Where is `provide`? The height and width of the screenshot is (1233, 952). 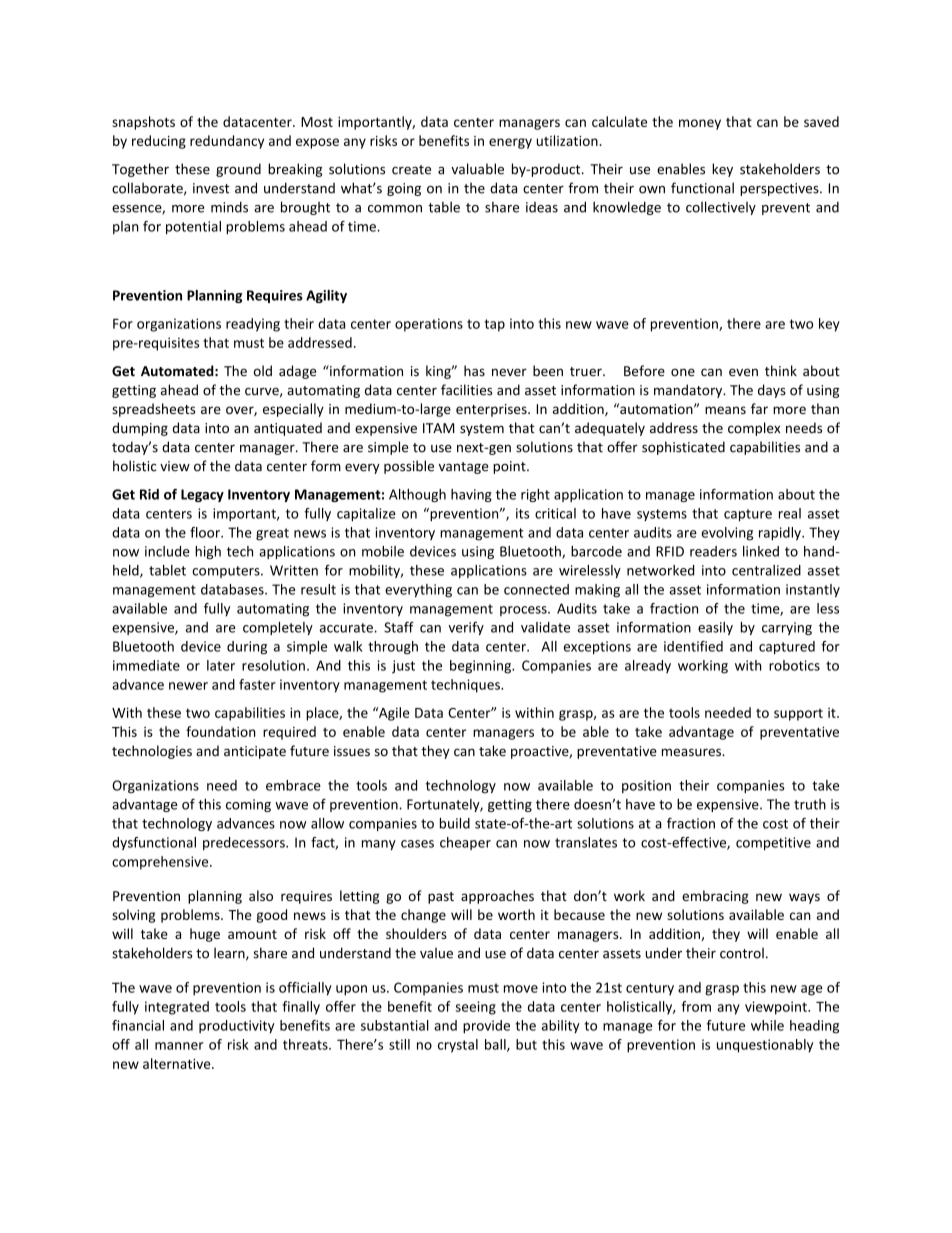
provide is located at coordinates (486, 1027).
